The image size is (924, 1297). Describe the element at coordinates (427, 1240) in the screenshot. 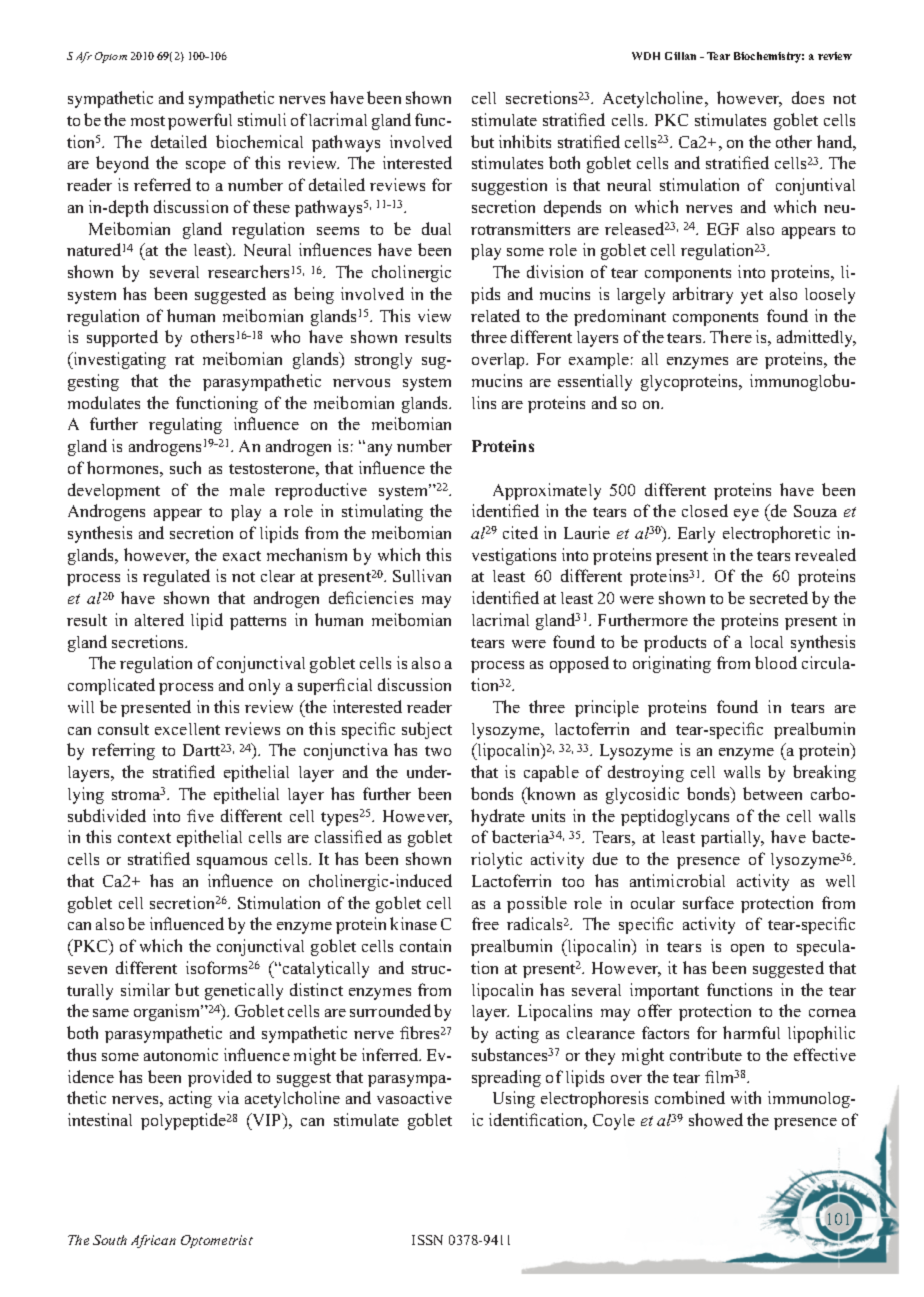

I see `ISSN` at that location.
